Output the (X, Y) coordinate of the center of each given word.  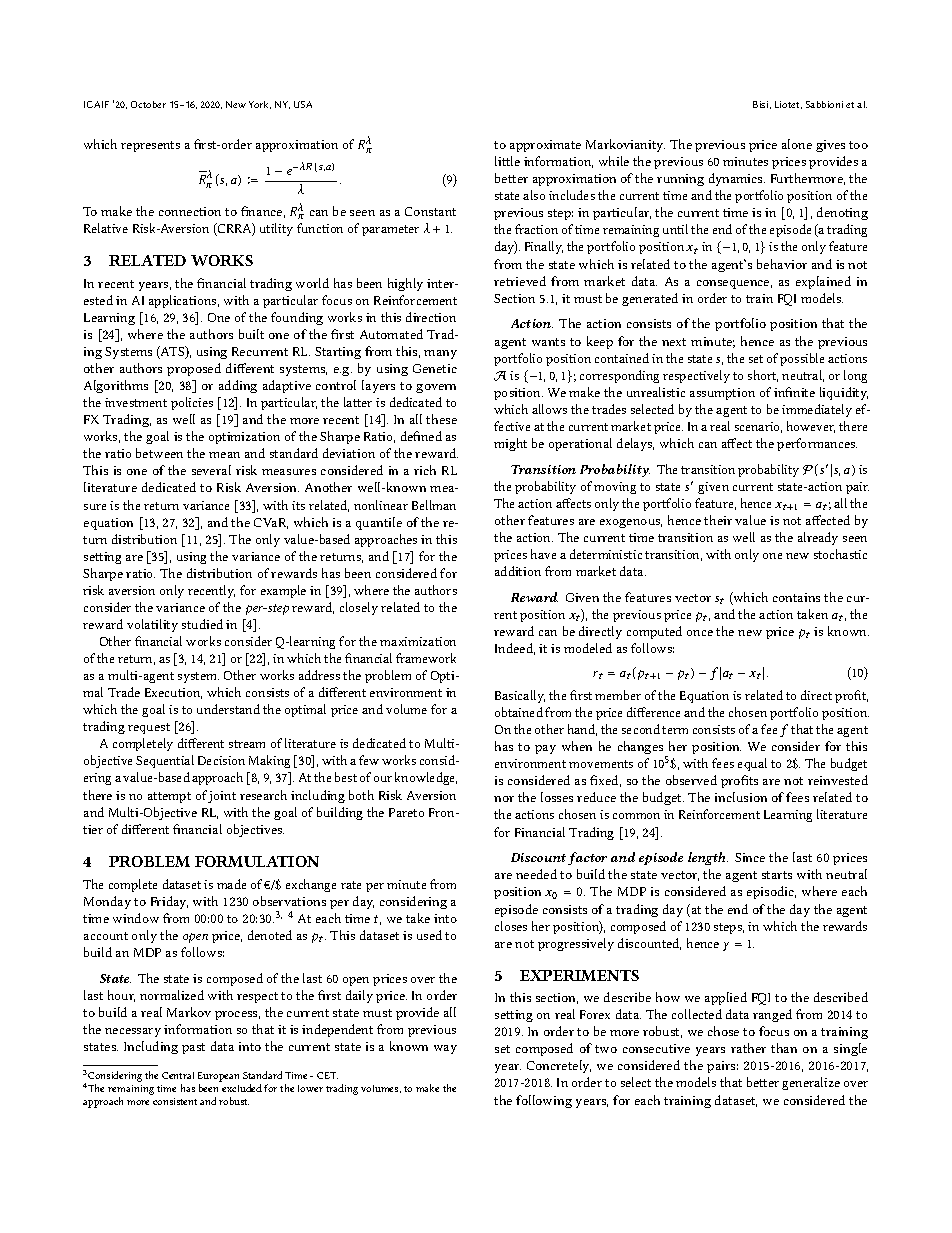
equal (752, 764)
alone (797, 144)
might (510, 444)
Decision (221, 760)
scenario (758, 427)
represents (150, 146)
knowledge (426, 778)
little (507, 161)
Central (178, 1075)
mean (224, 455)
